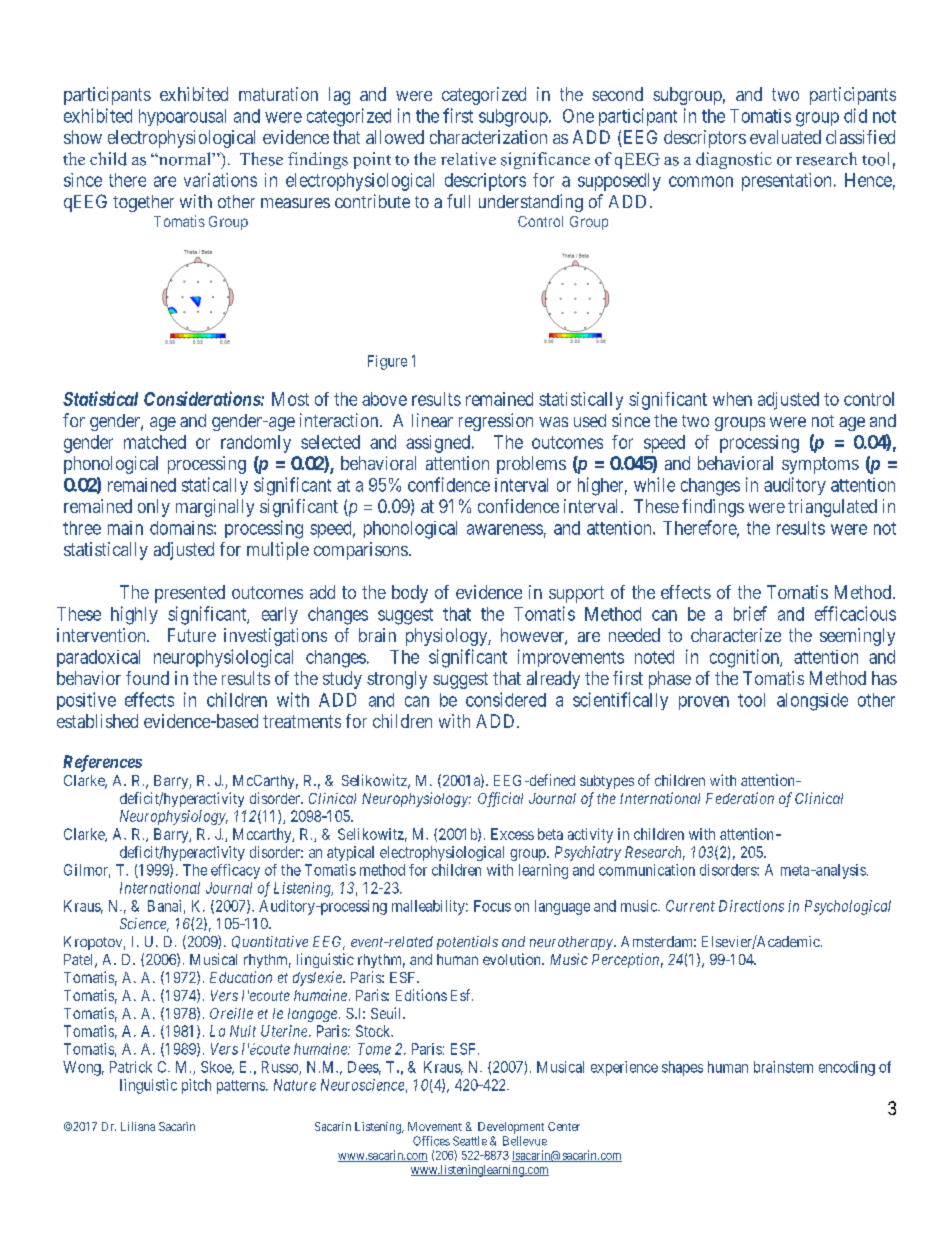 This screenshot has height=1233, width=952. What do you see at coordinates (102, 763) in the screenshot?
I see `References` at bounding box center [102, 763].
